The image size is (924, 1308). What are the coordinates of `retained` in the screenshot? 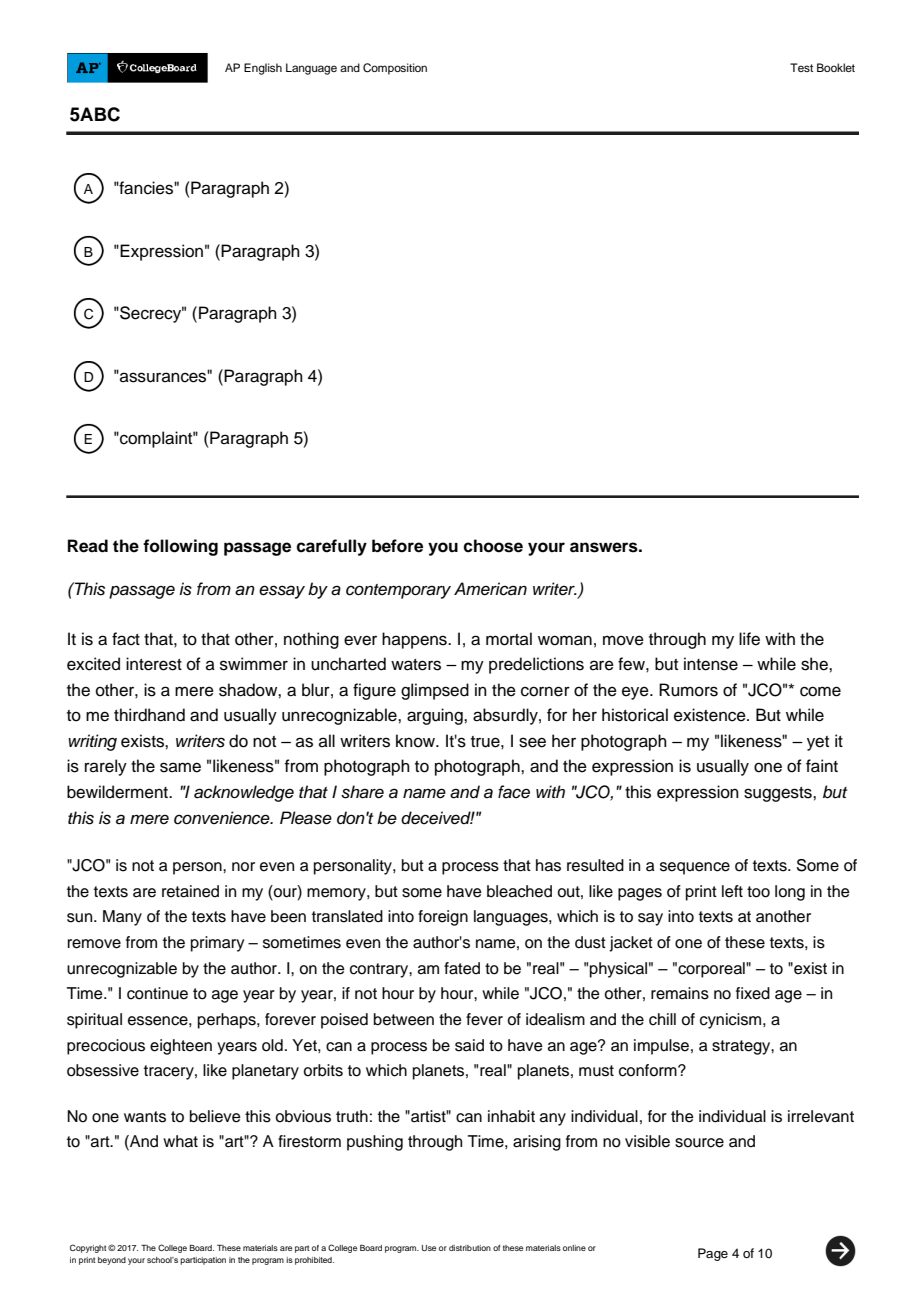 It's located at (190, 891).
